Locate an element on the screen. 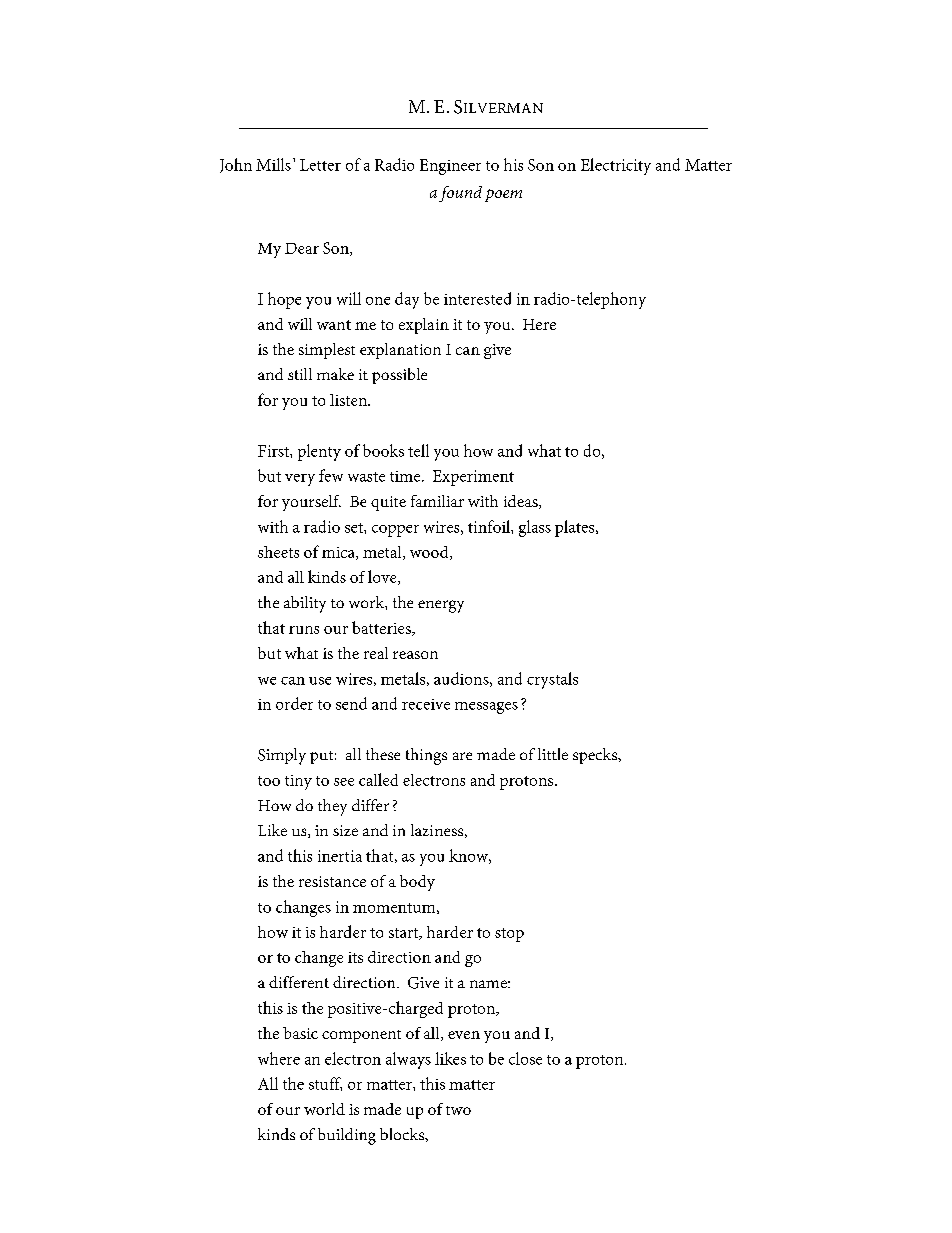  runs is located at coordinates (304, 630).
